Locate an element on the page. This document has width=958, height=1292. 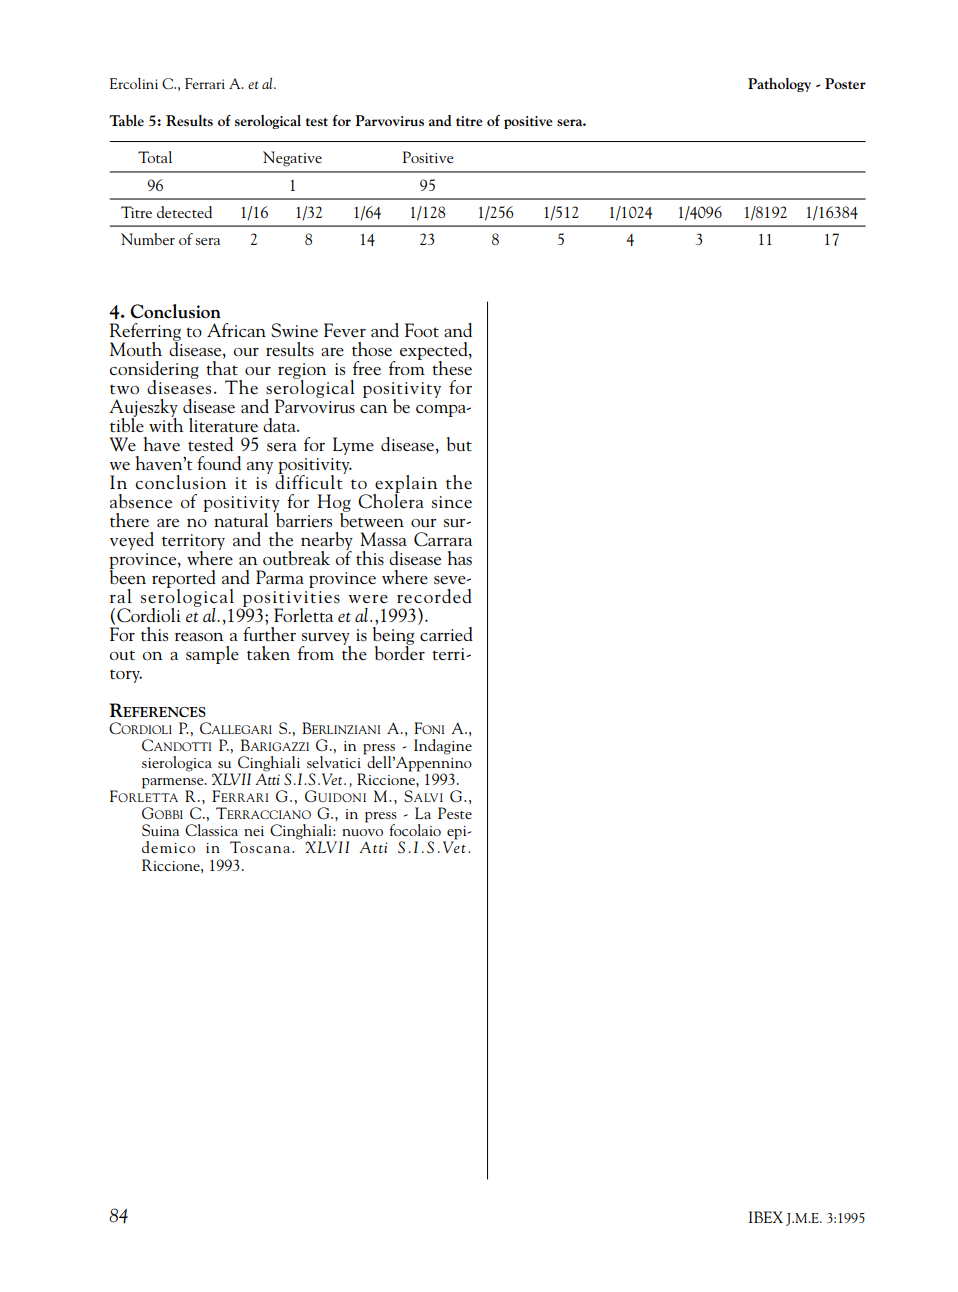
border is located at coordinates (400, 651).
